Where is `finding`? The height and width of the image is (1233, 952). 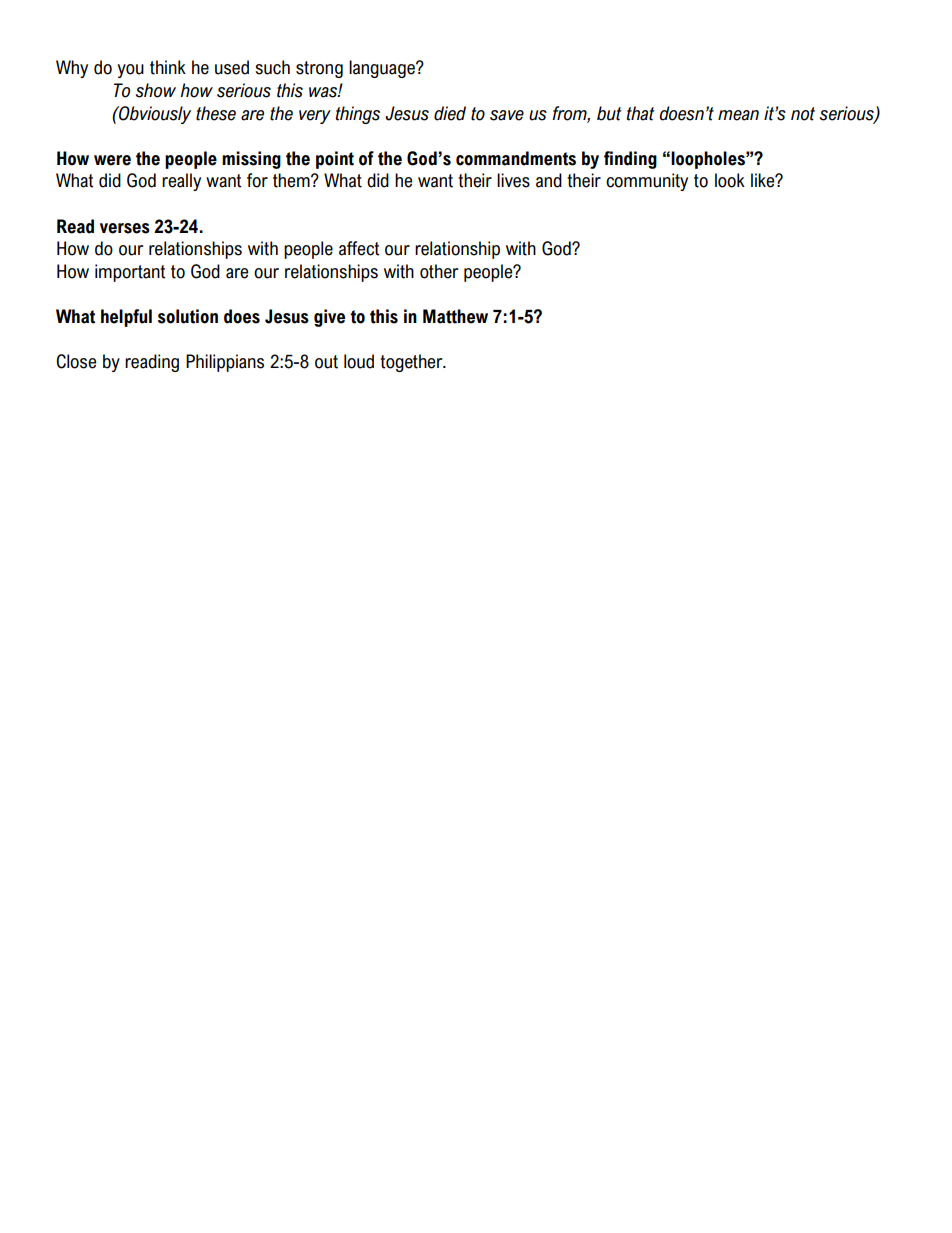 finding is located at coordinates (630, 160).
